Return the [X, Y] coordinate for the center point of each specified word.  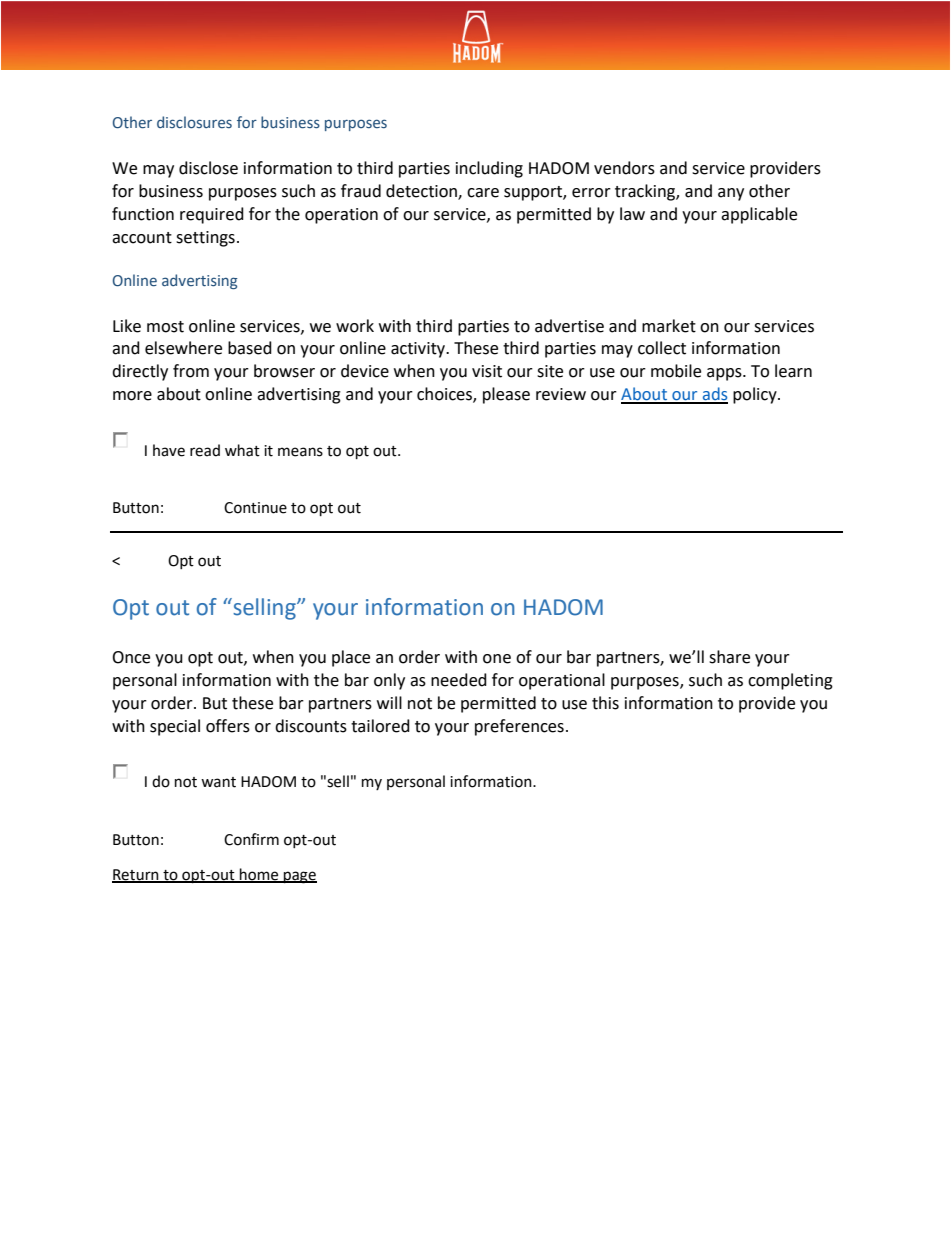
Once [131, 657]
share [729, 657]
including [489, 169]
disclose [208, 168]
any [731, 194]
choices [445, 395]
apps [725, 374]
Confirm [251, 839]
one [497, 659]
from [191, 371]
